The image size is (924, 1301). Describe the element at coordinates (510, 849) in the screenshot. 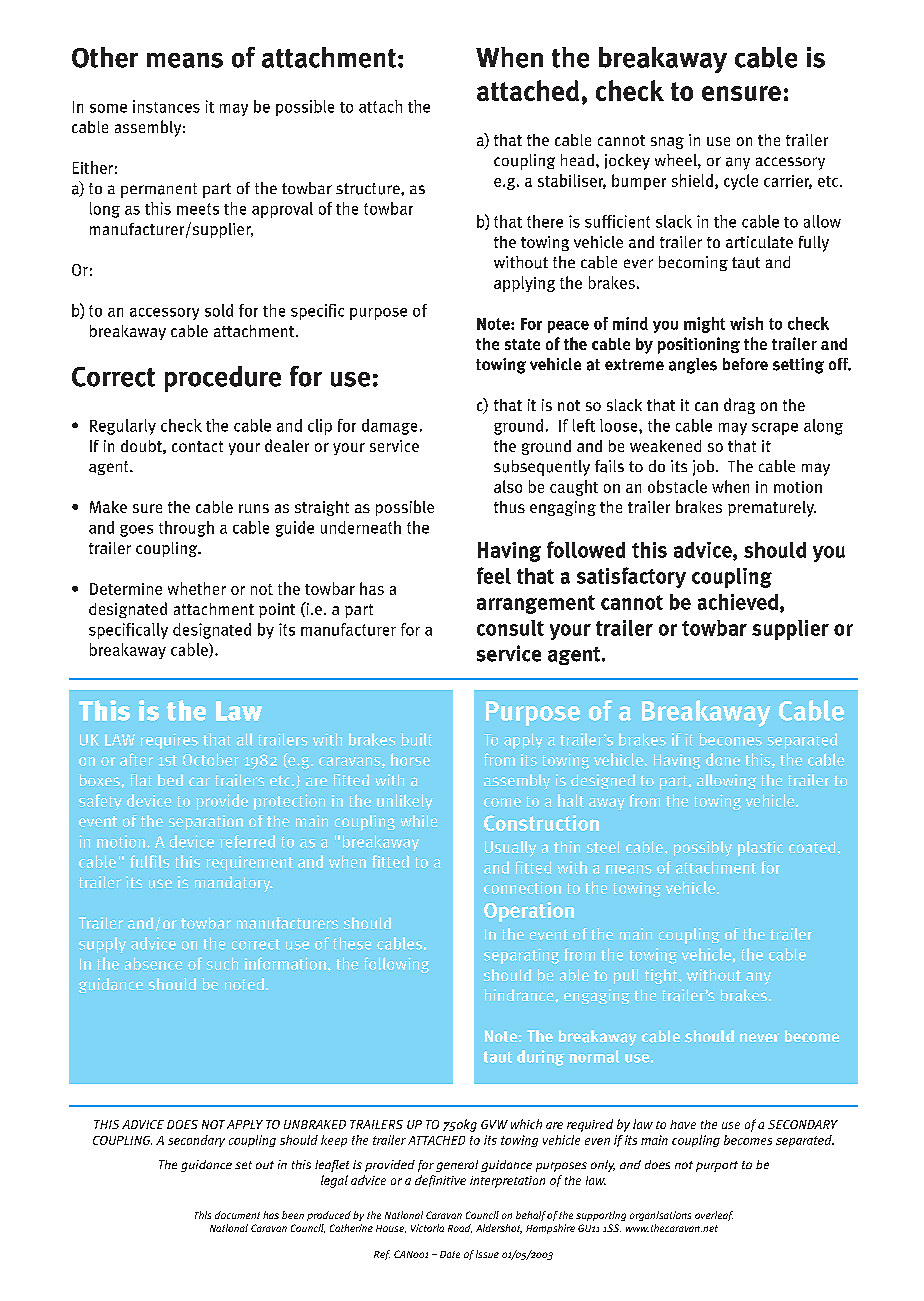

I see `Usually` at that location.
